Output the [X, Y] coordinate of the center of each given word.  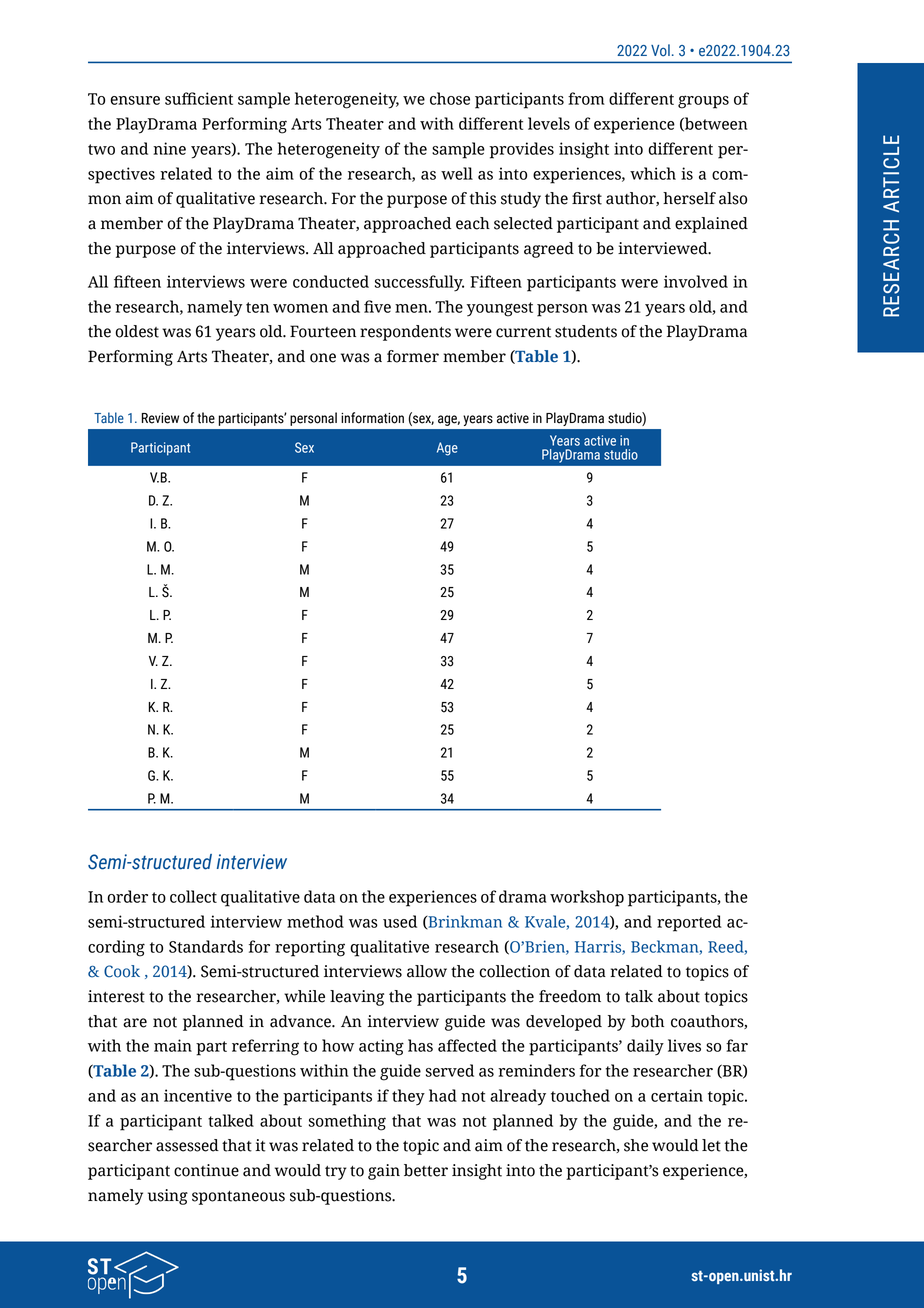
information [372, 418]
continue [206, 1170]
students [586, 331]
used [400, 921]
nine [169, 148]
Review [160, 418]
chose [450, 98]
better [426, 1170]
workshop [587, 898]
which [653, 173]
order [127, 896]
